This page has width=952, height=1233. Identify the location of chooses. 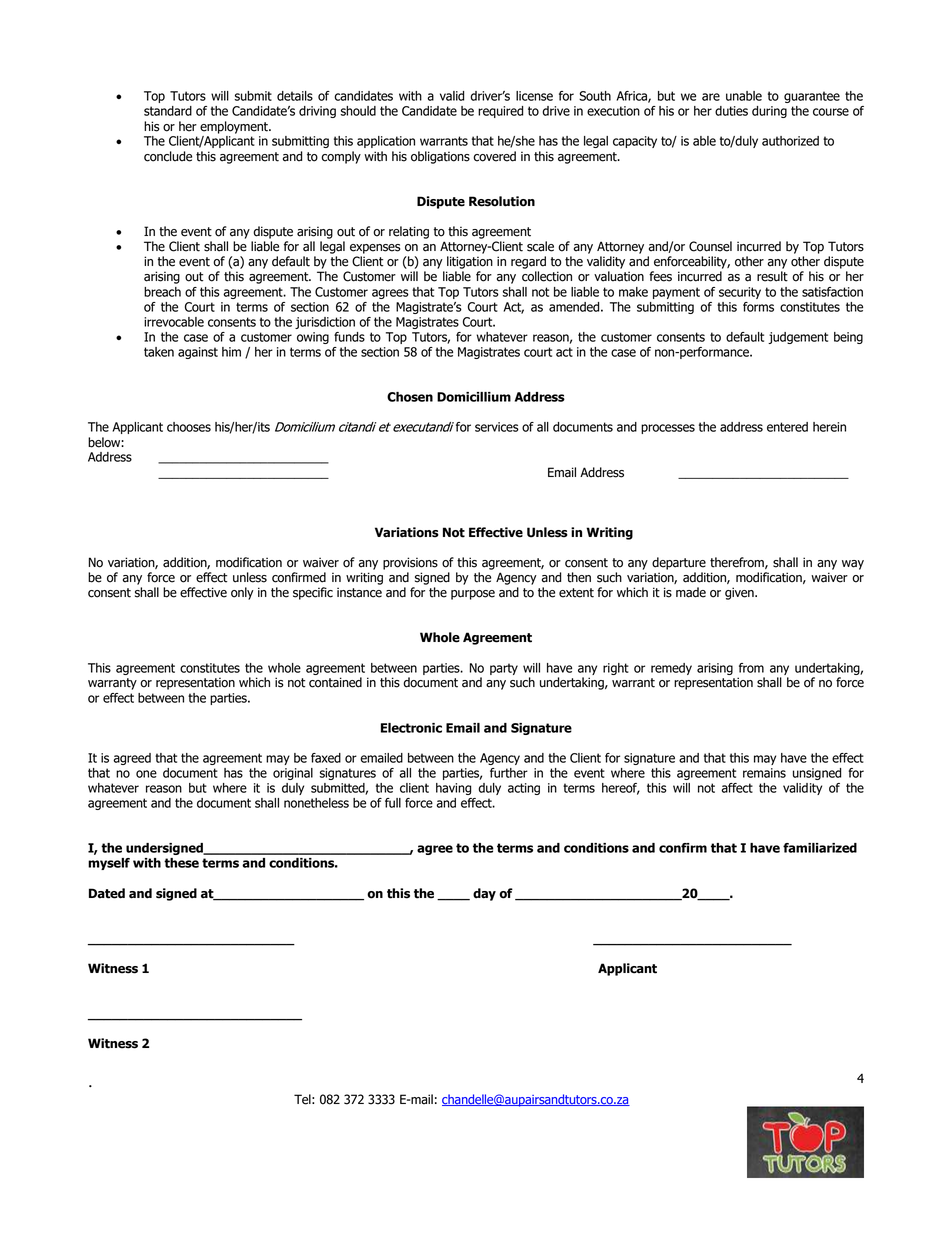
(189, 427).
